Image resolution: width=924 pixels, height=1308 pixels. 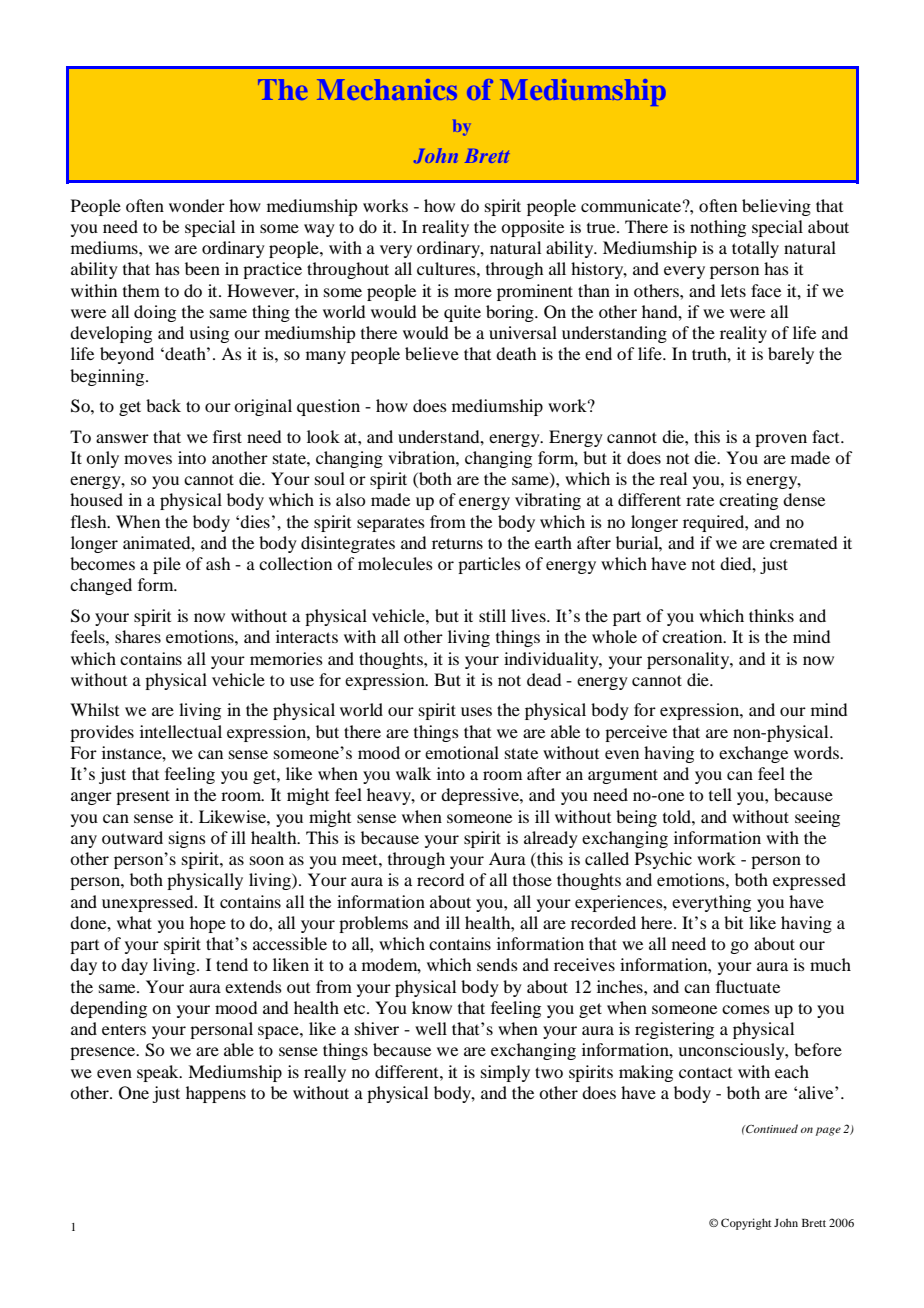 I want to click on Mechanics, so click(x=387, y=89).
